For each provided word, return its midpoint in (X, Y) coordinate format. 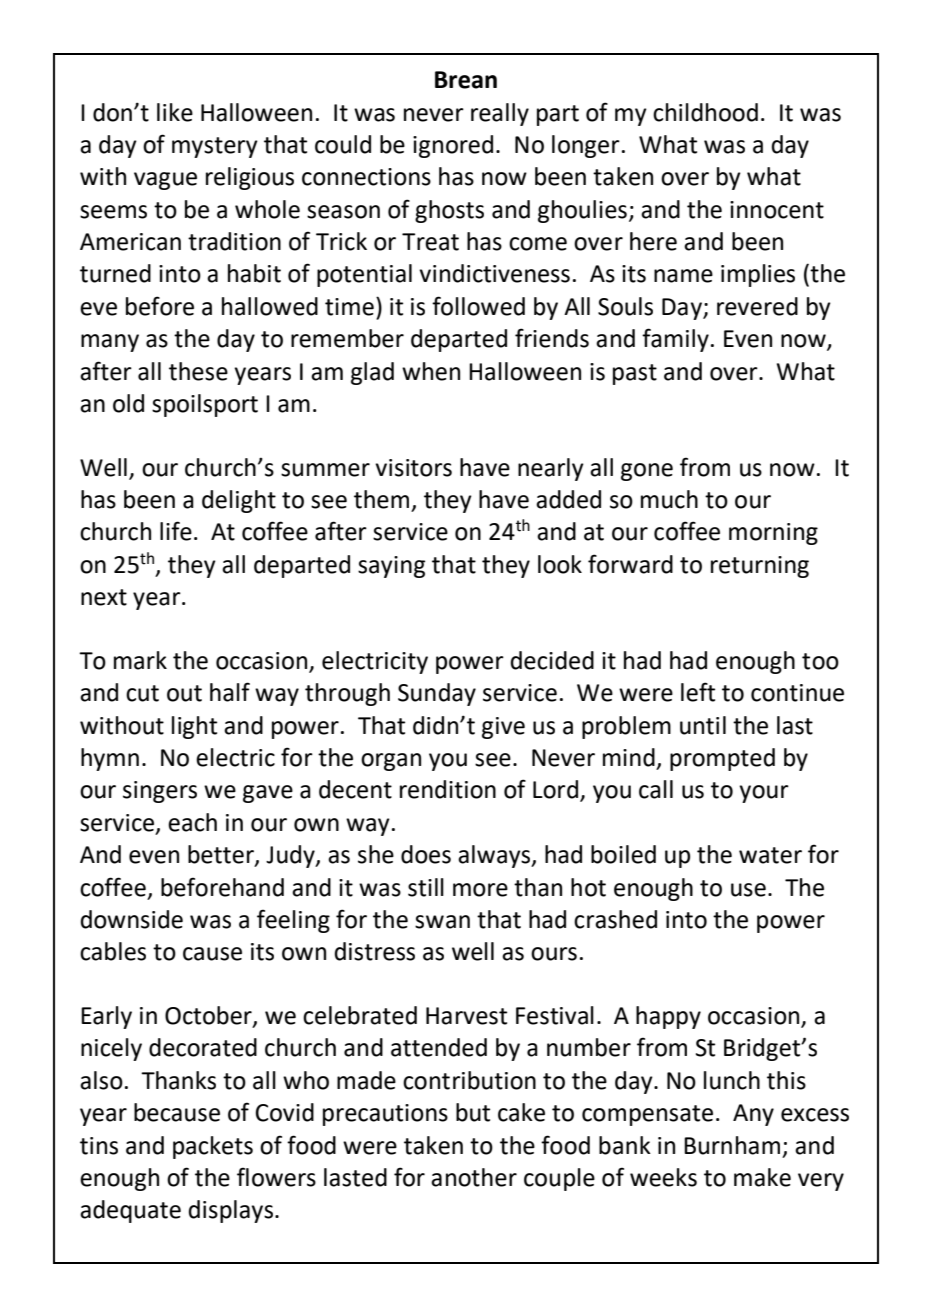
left (698, 692)
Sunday (437, 694)
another (474, 1177)
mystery (215, 147)
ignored (453, 146)
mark (140, 660)
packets (213, 1147)
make (762, 1177)
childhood (705, 112)
